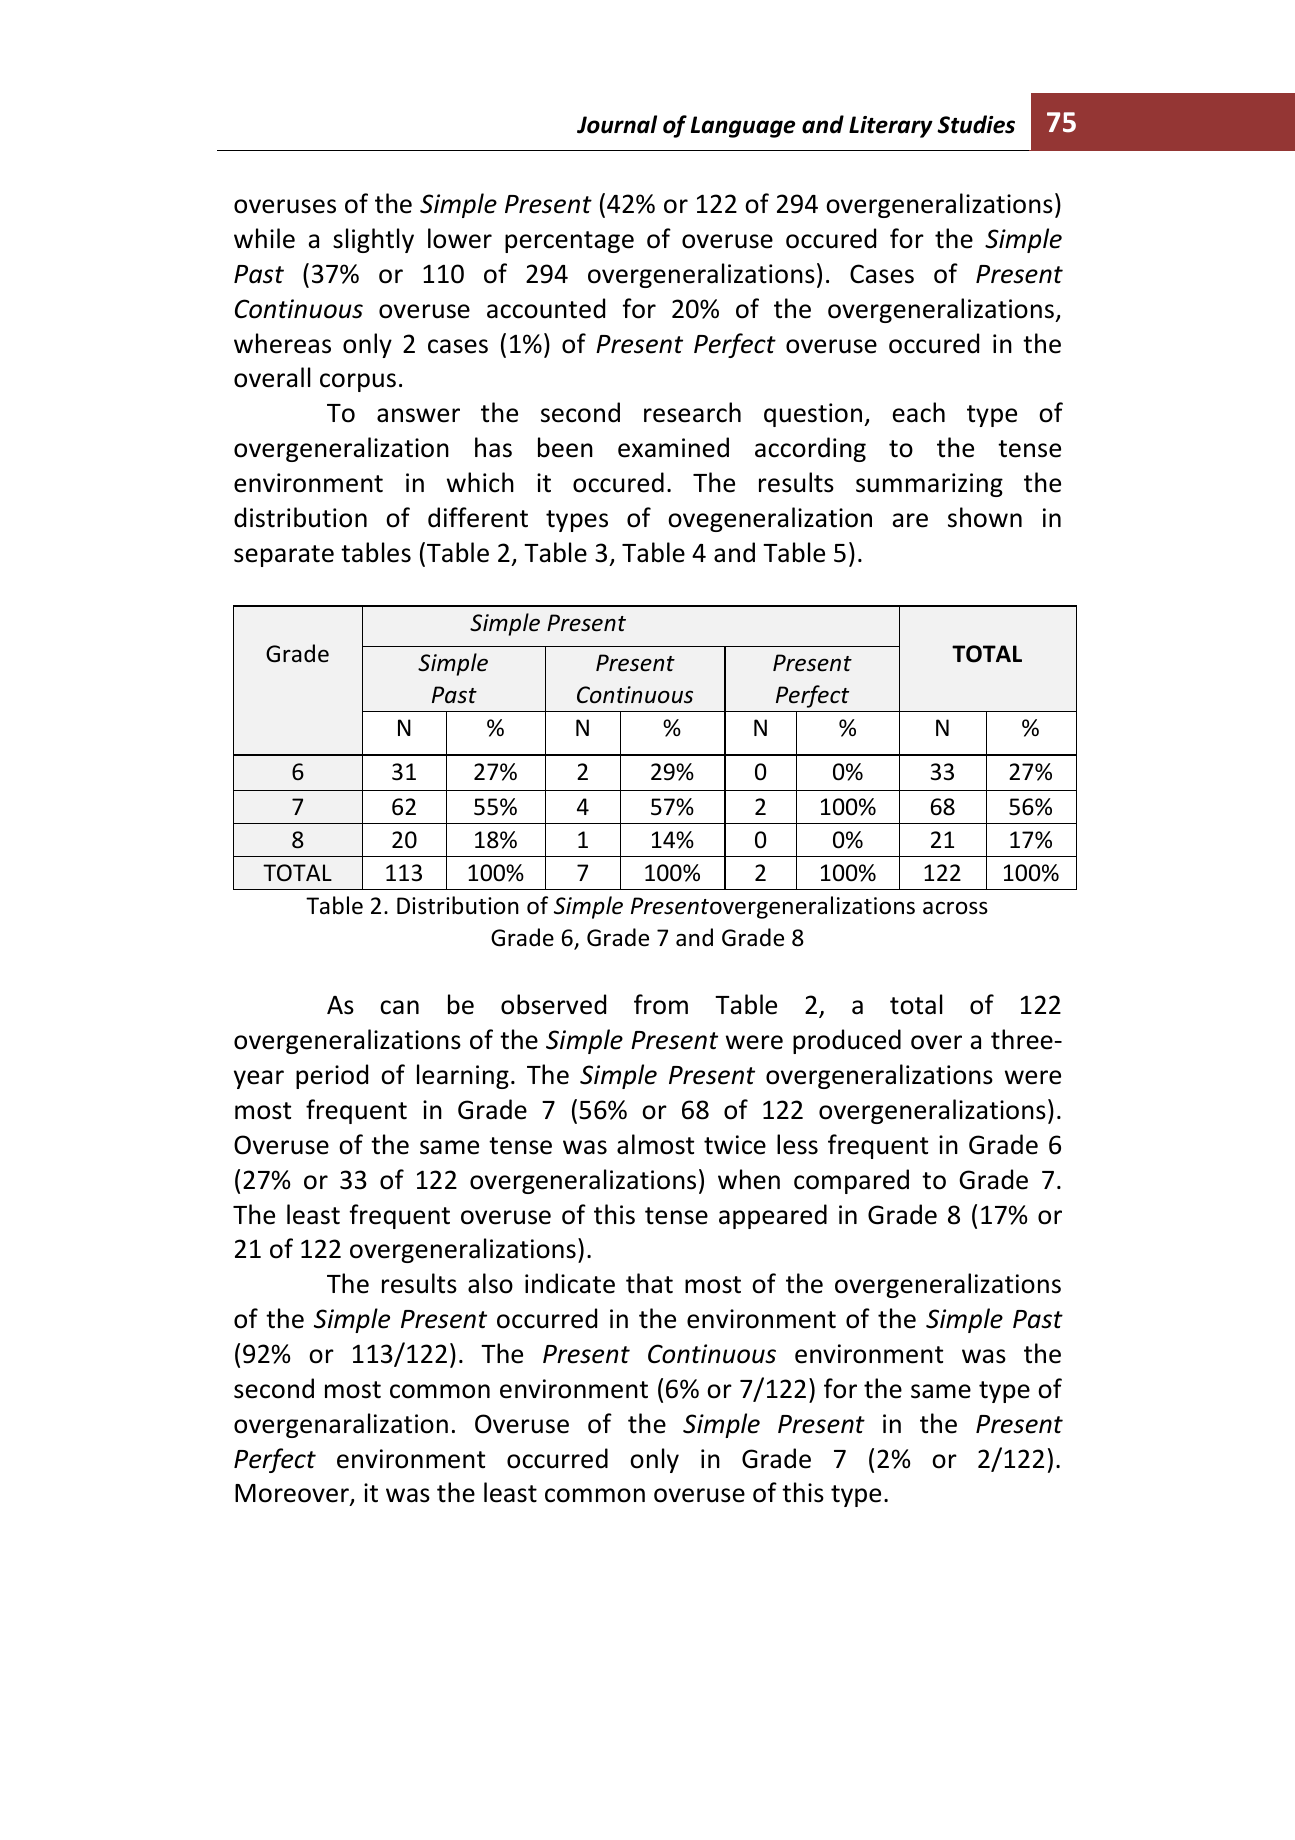  What do you see at coordinates (661, 1004) in the screenshot?
I see `from` at bounding box center [661, 1004].
